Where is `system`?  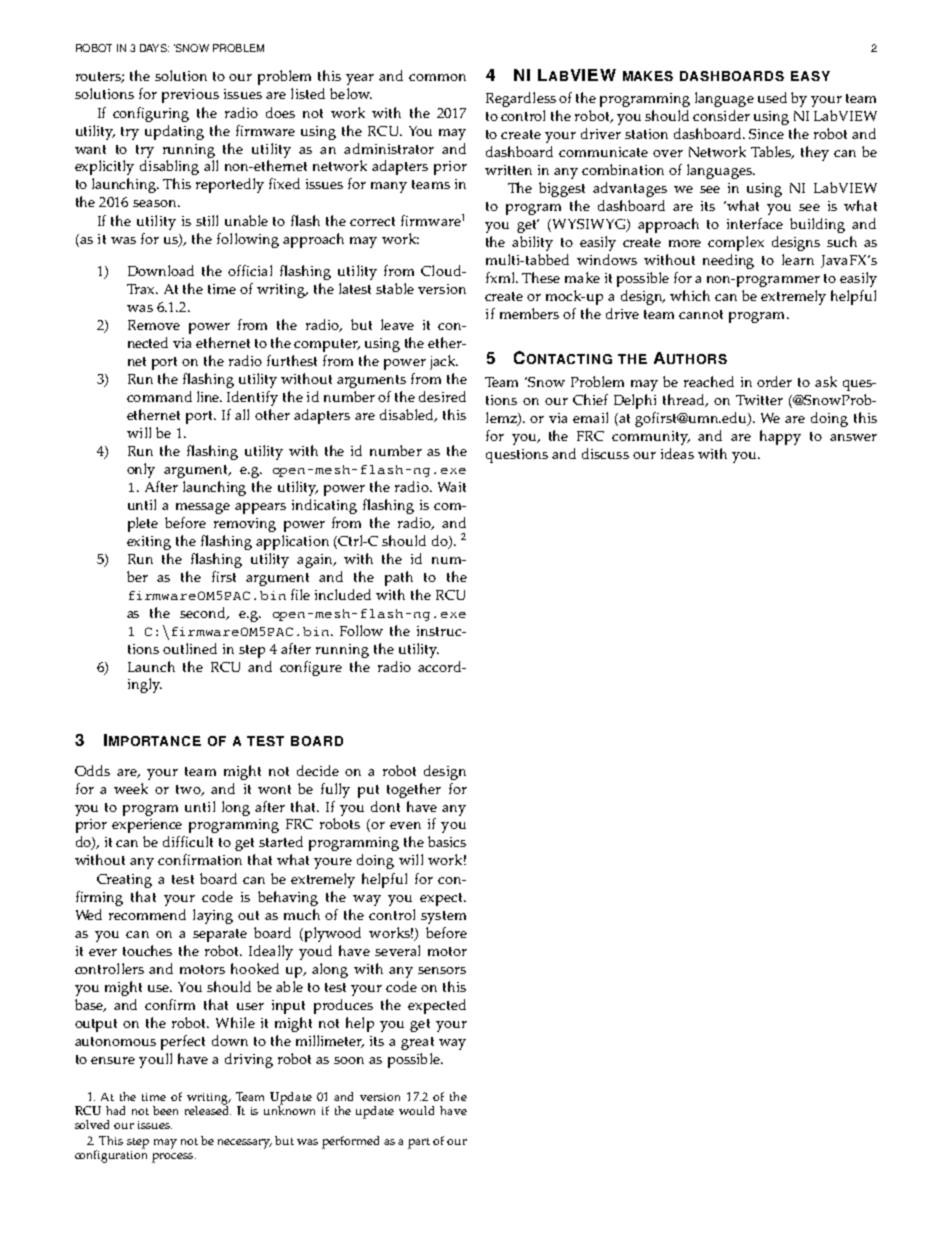
system is located at coordinates (443, 917).
